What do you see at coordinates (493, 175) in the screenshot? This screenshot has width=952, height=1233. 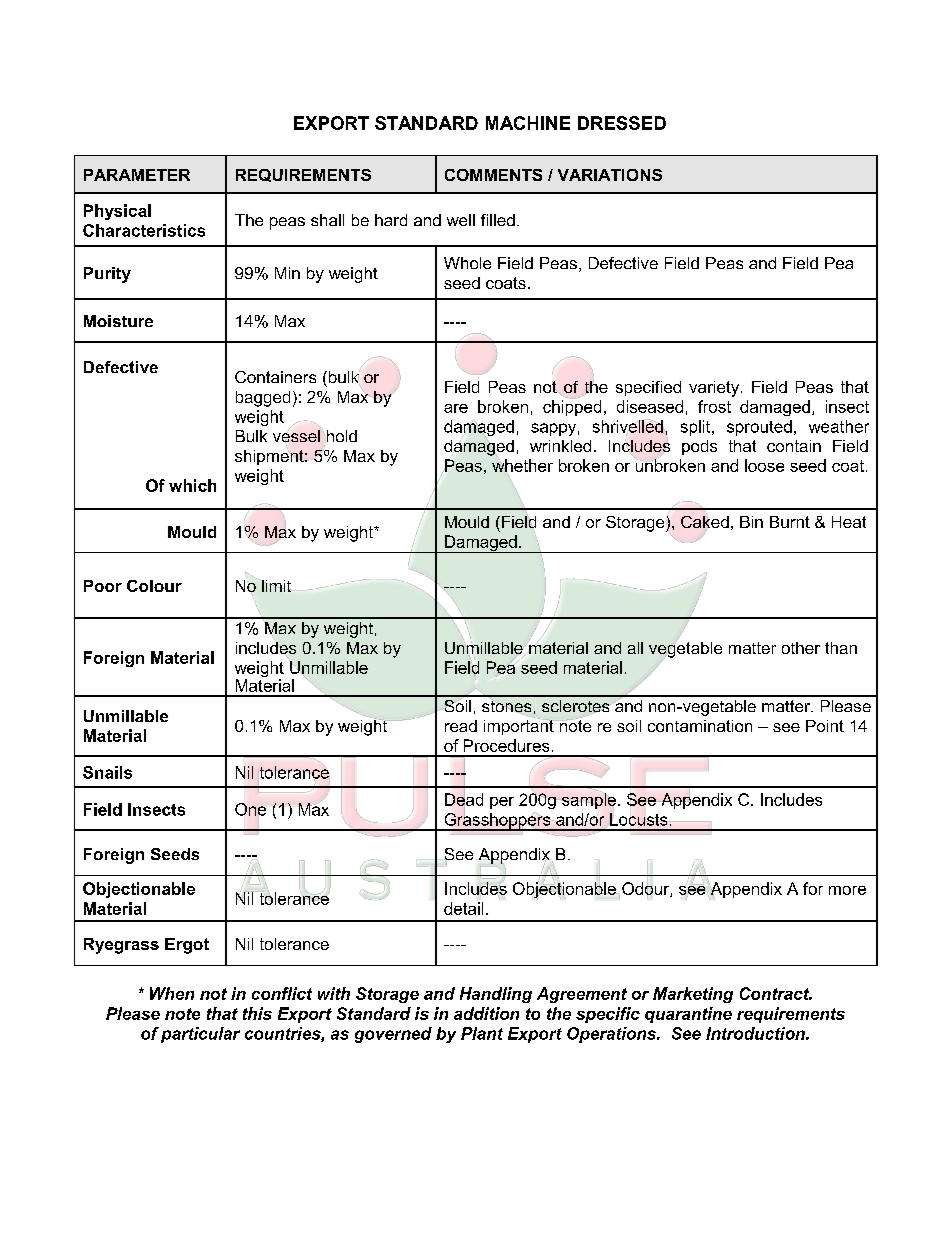 I see `COMMENTS` at bounding box center [493, 175].
